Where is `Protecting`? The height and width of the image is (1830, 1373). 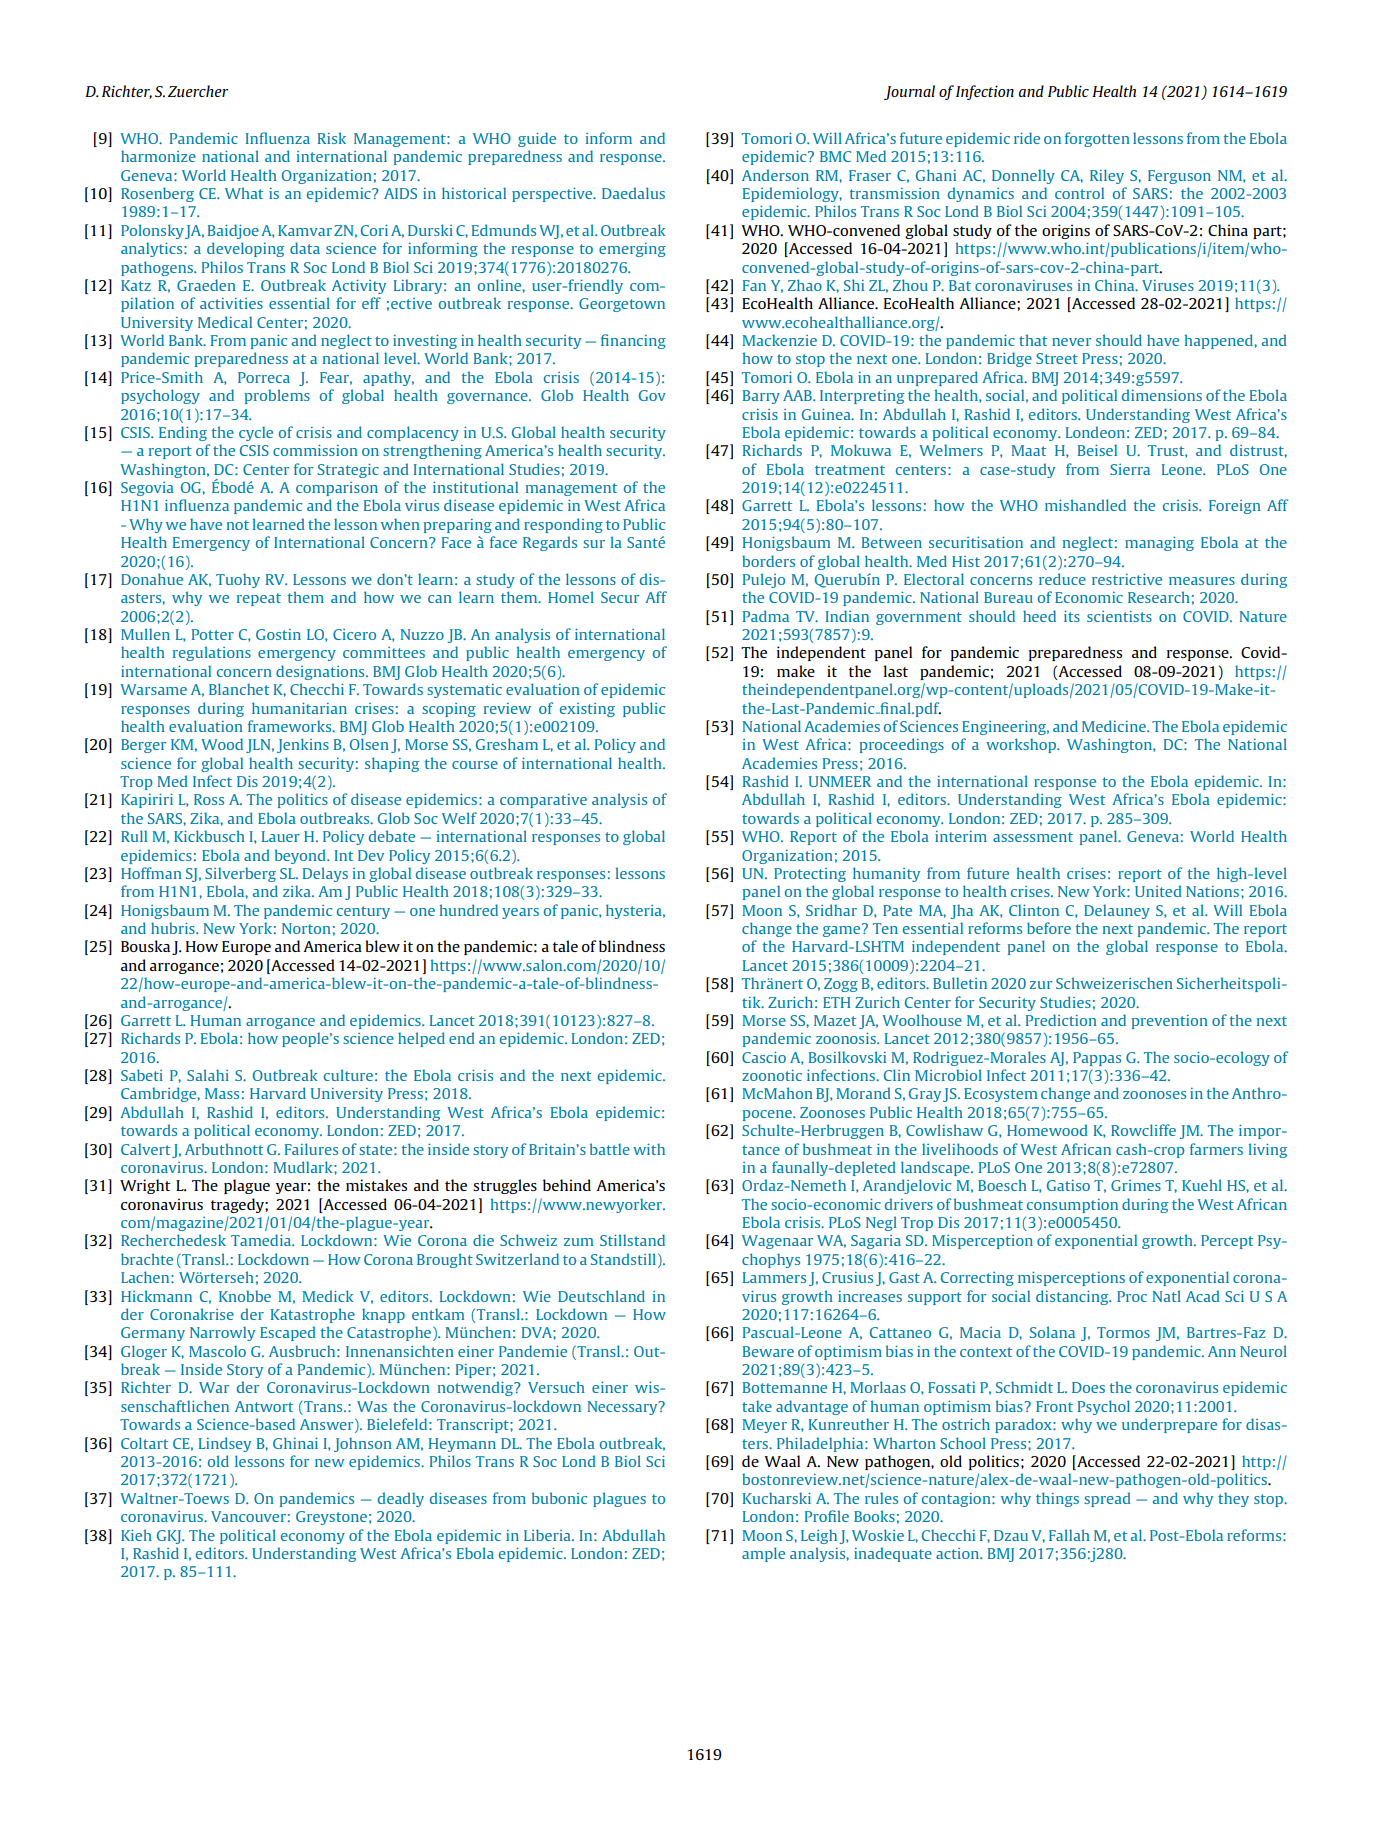
Protecting is located at coordinates (810, 875).
